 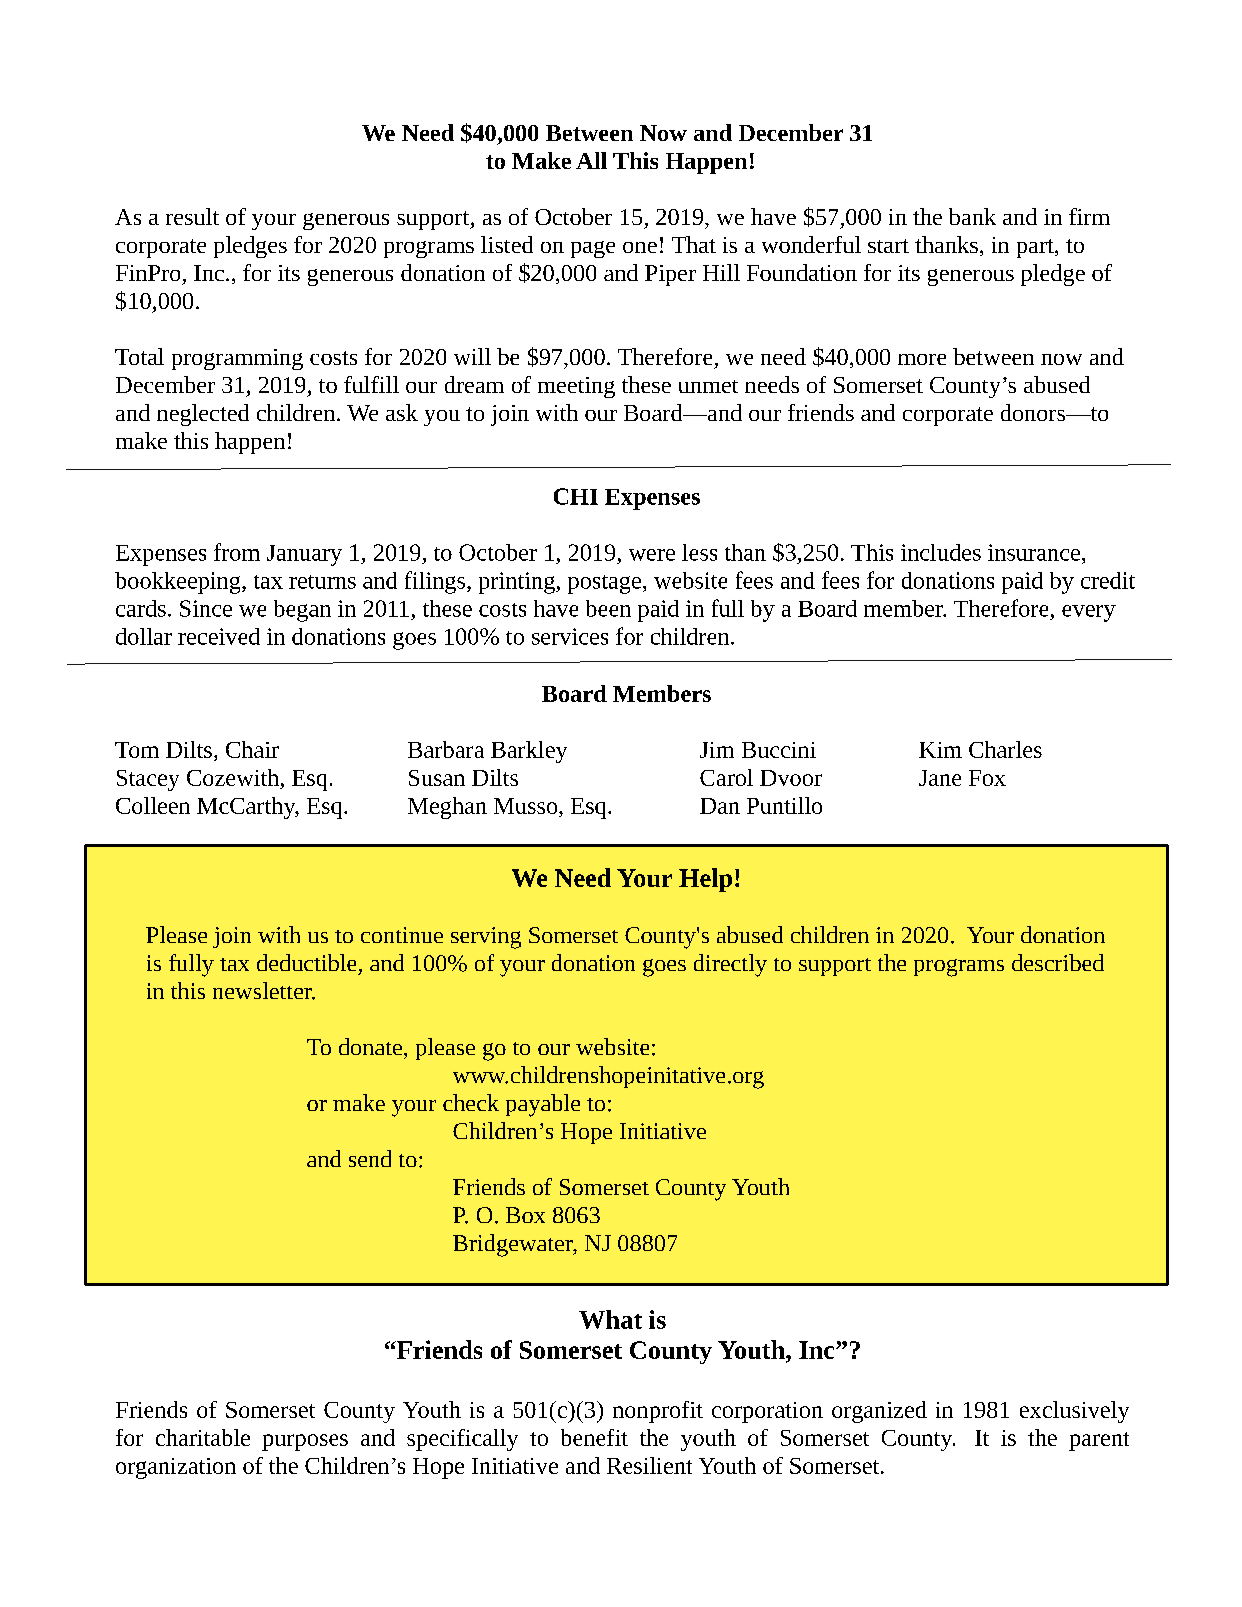 What do you see at coordinates (370, 1158) in the screenshot?
I see `send` at bounding box center [370, 1158].
